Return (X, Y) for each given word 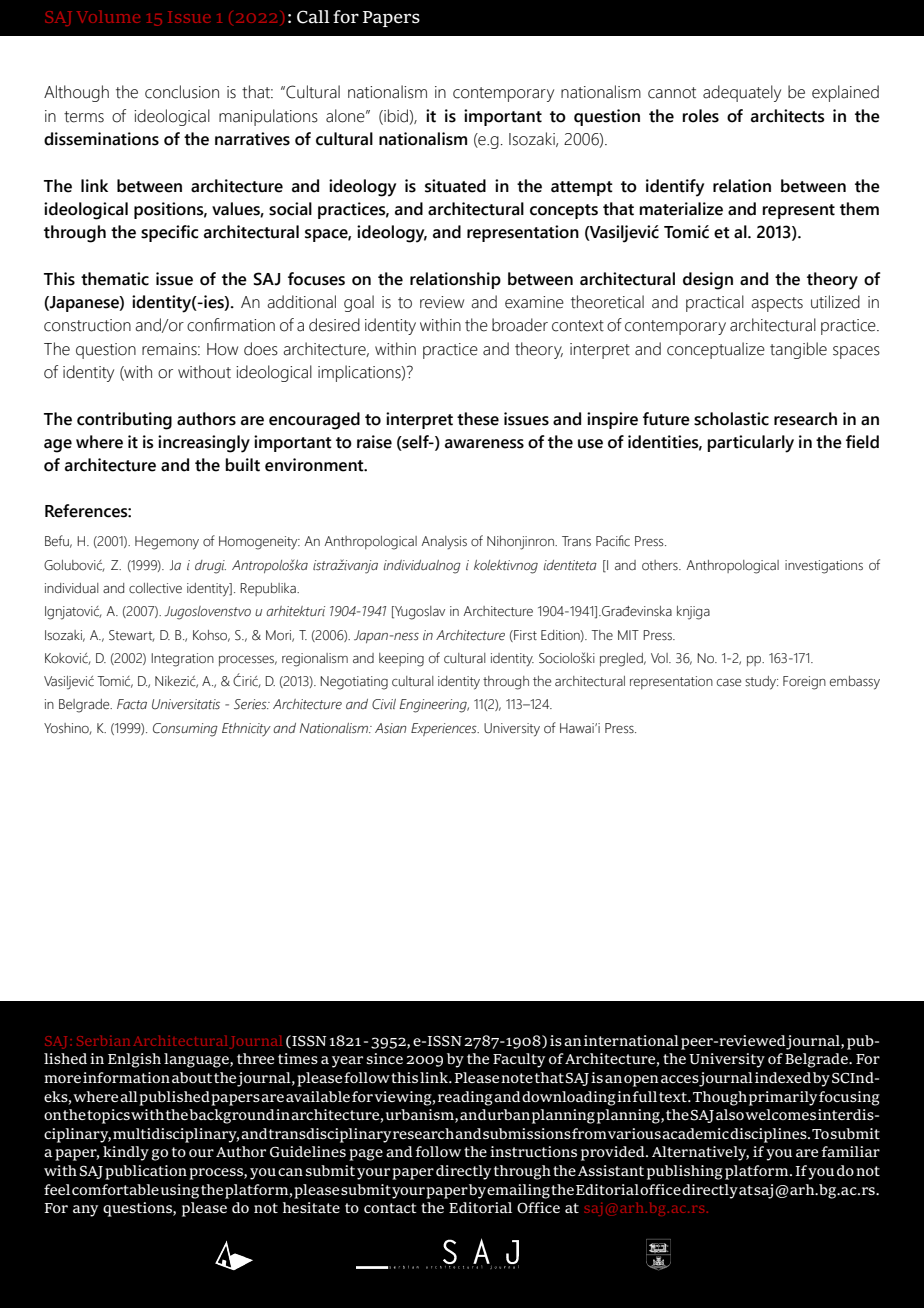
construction (87, 325)
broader (520, 325)
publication (146, 1172)
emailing (518, 1191)
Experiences (445, 729)
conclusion (182, 92)
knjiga (693, 613)
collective (155, 588)
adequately (742, 93)
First (524, 636)
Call (313, 17)
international (631, 1040)
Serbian (103, 1041)
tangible (798, 350)
